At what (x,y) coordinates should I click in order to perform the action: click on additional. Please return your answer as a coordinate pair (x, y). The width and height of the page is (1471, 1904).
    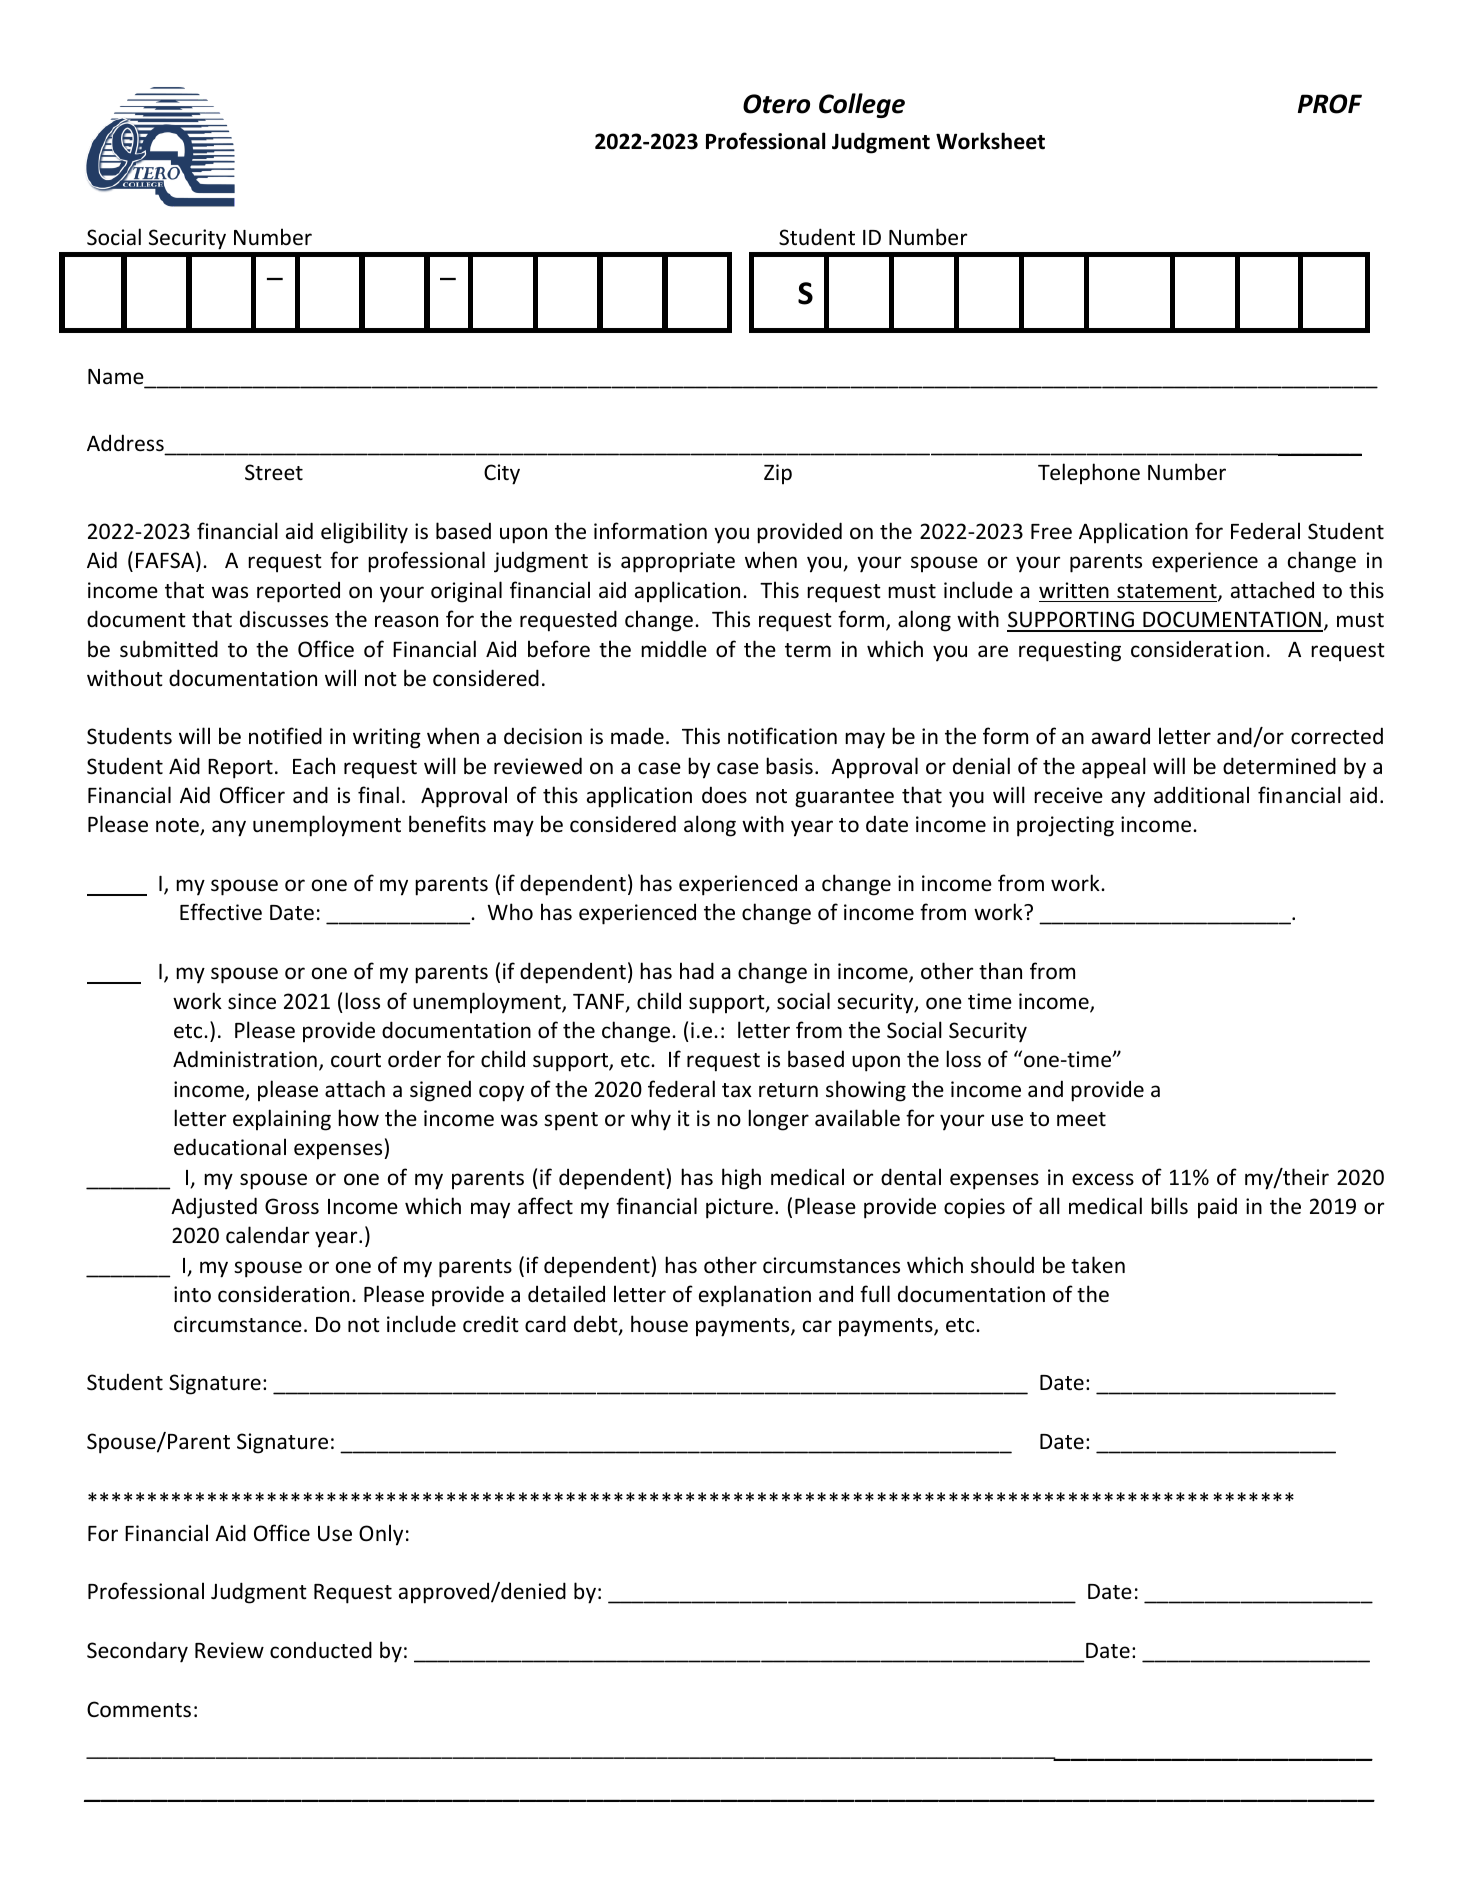
    Looking at the image, I should click on (1201, 794).
